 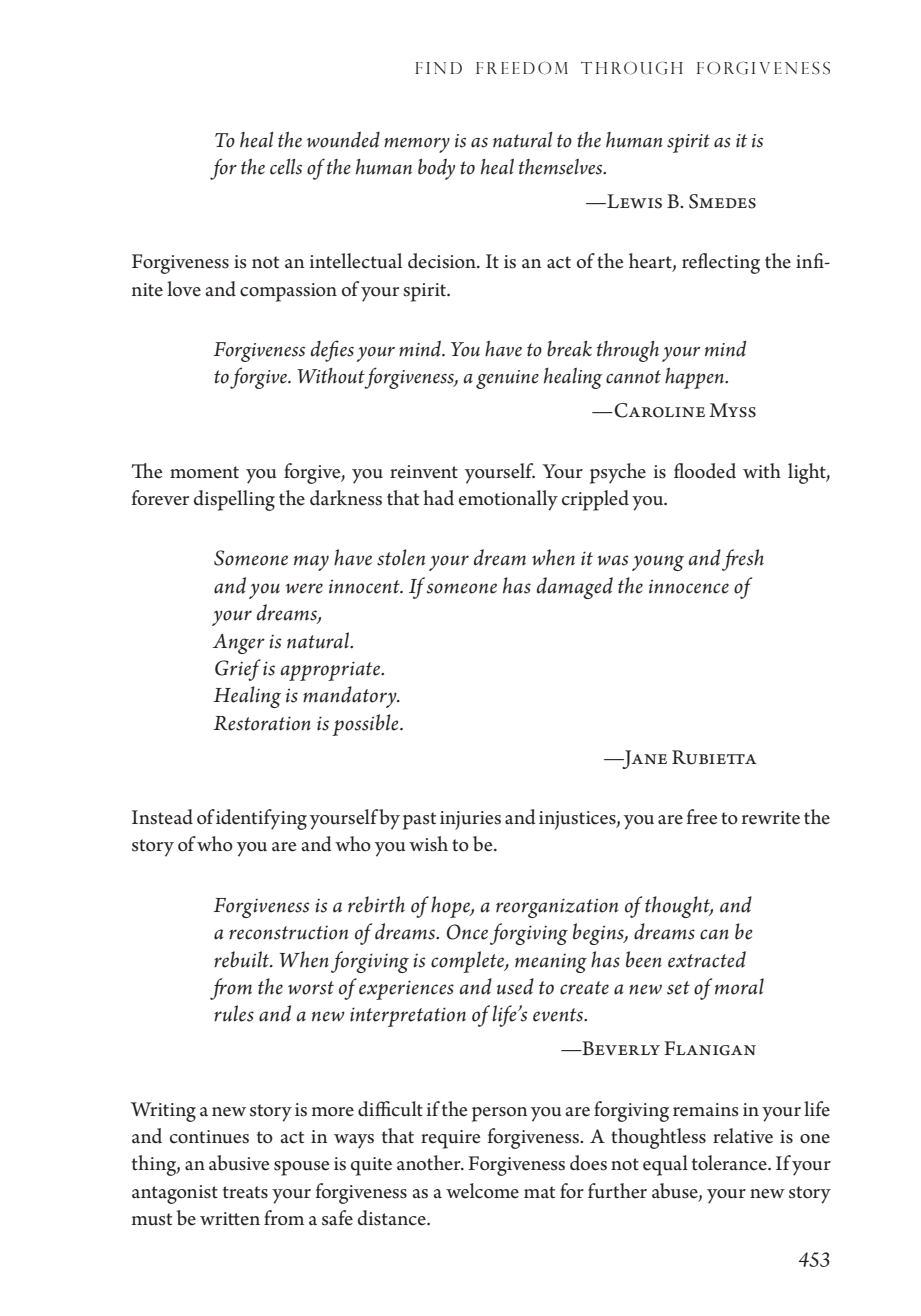 What do you see at coordinates (436, 169) in the screenshot?
I see `body` at bounding box center [436, 169].
